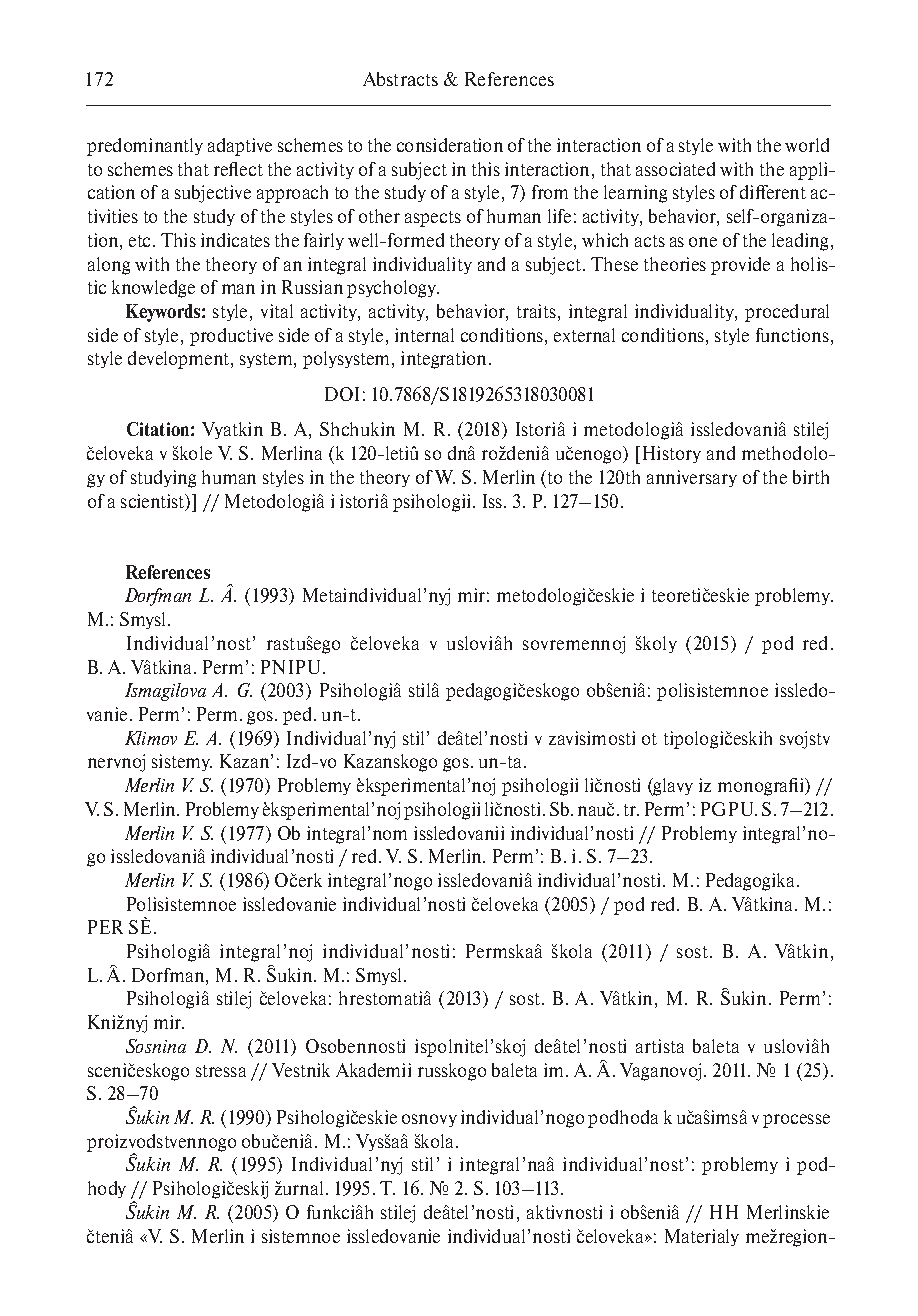 Image resolution: width=918 pixels, height=1316 pixels. Describe the element at coordinates (342, 394) in the page. I see `DOI` at that location.
